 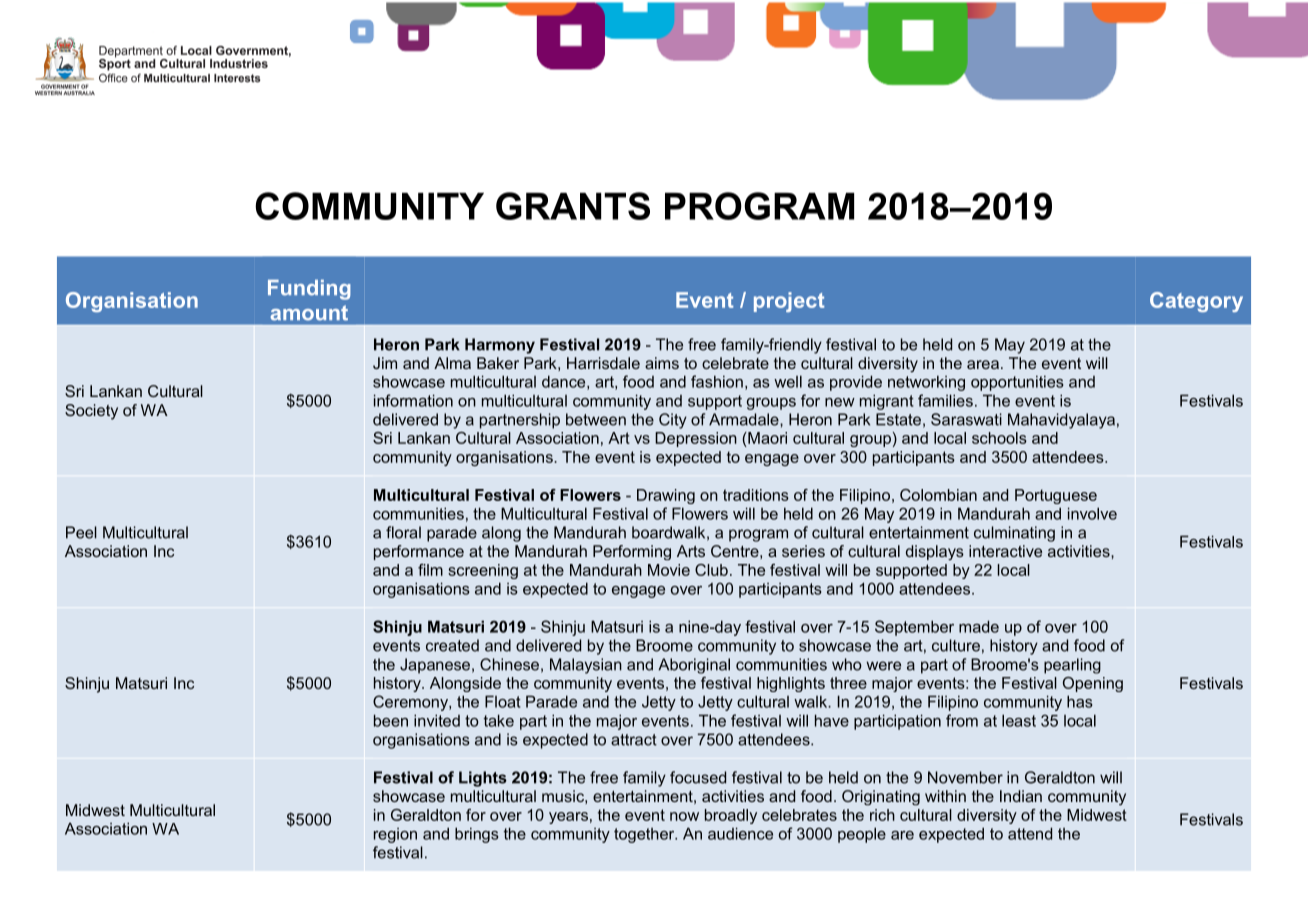 I want to click on Funding, so click(x=309, y=290).
